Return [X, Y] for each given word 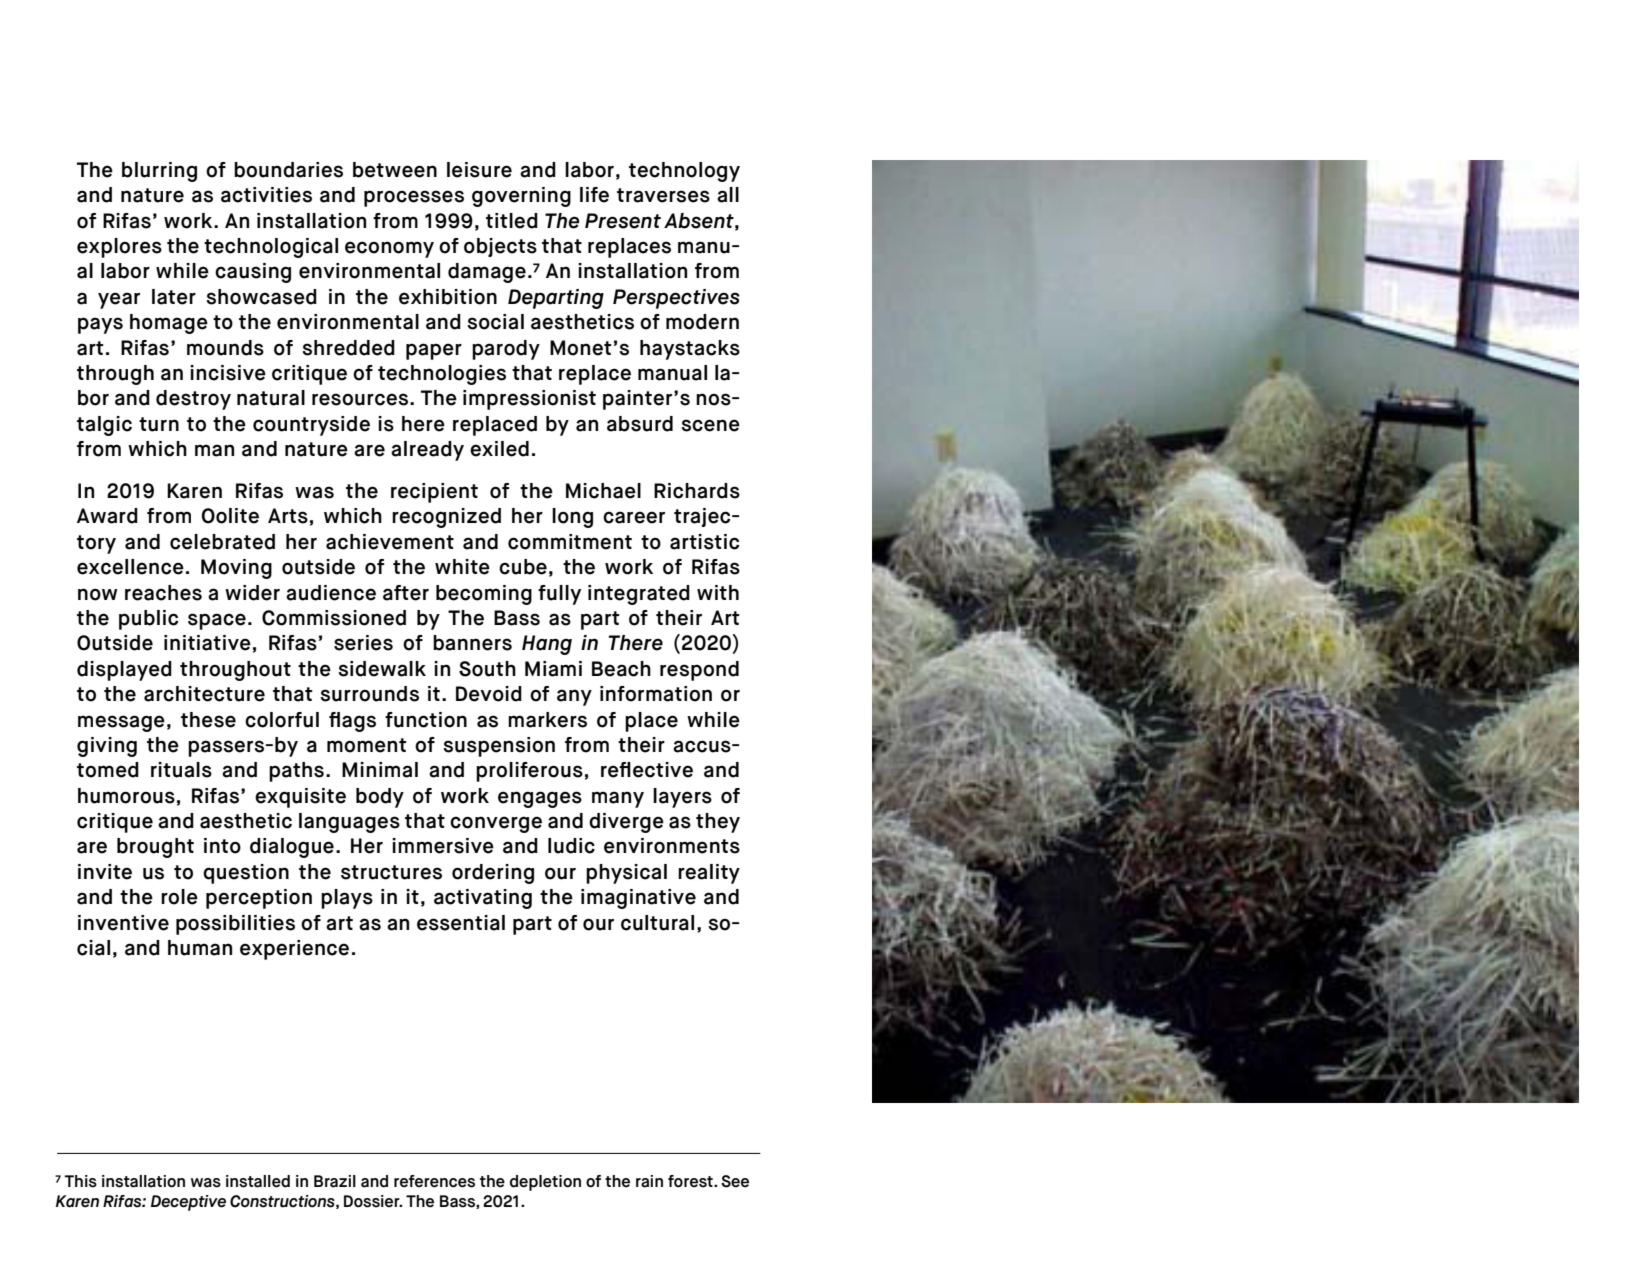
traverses [663, 195]
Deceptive [188, 1203]
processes [414, 198]
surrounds [369, 694]
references [434, 1181]
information [656, 694]
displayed [124, 671]
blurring [159, 172]
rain [649, 1181]
